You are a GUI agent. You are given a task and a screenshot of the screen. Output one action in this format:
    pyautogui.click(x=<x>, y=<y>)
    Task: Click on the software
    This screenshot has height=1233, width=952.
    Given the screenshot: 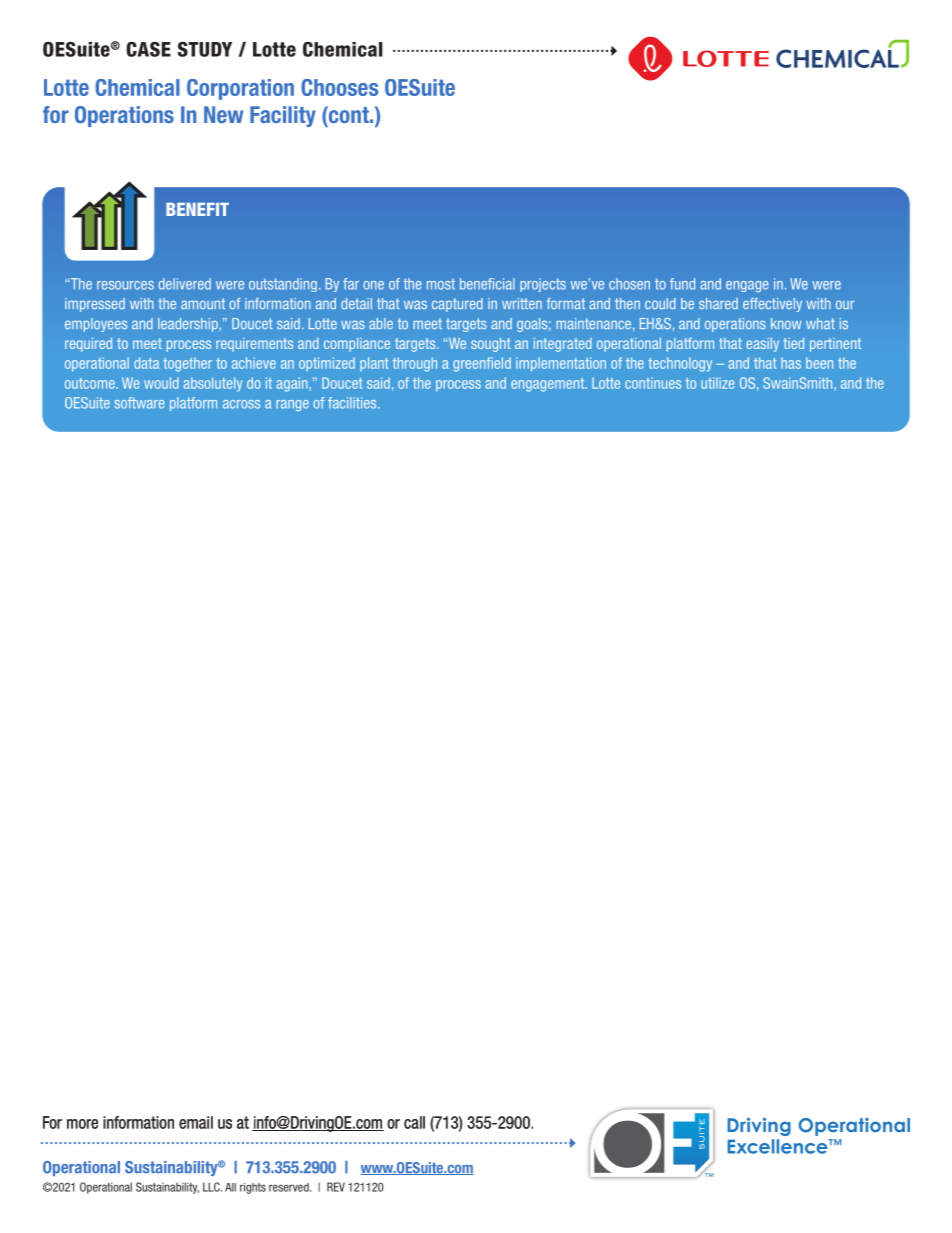 What is the action you would take?
    pyautogui.click(x=139, y=403)
